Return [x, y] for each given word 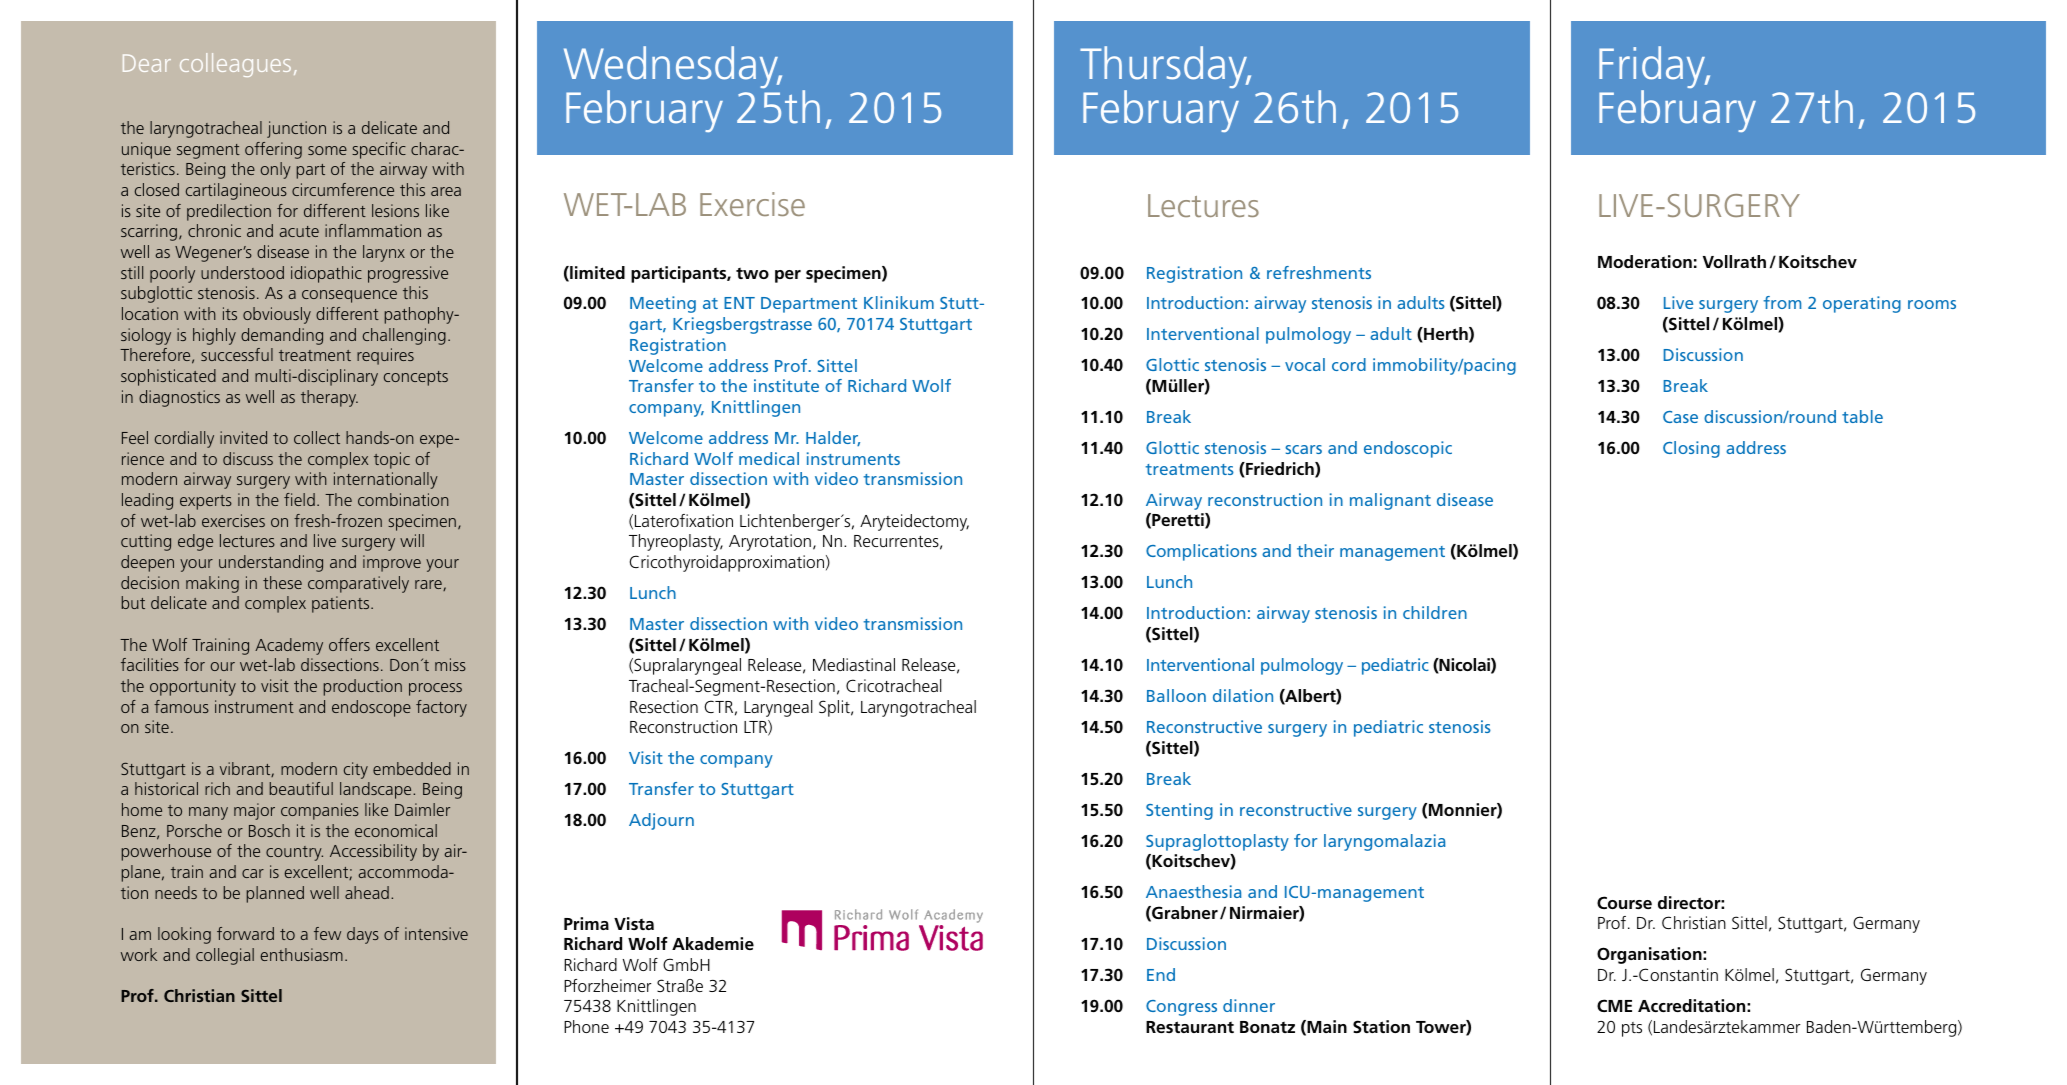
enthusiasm [302, 954]
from [1782, 302]
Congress [1181, 1008]
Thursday [1165, 68]
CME [1614, 1005]
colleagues [235, 65]
